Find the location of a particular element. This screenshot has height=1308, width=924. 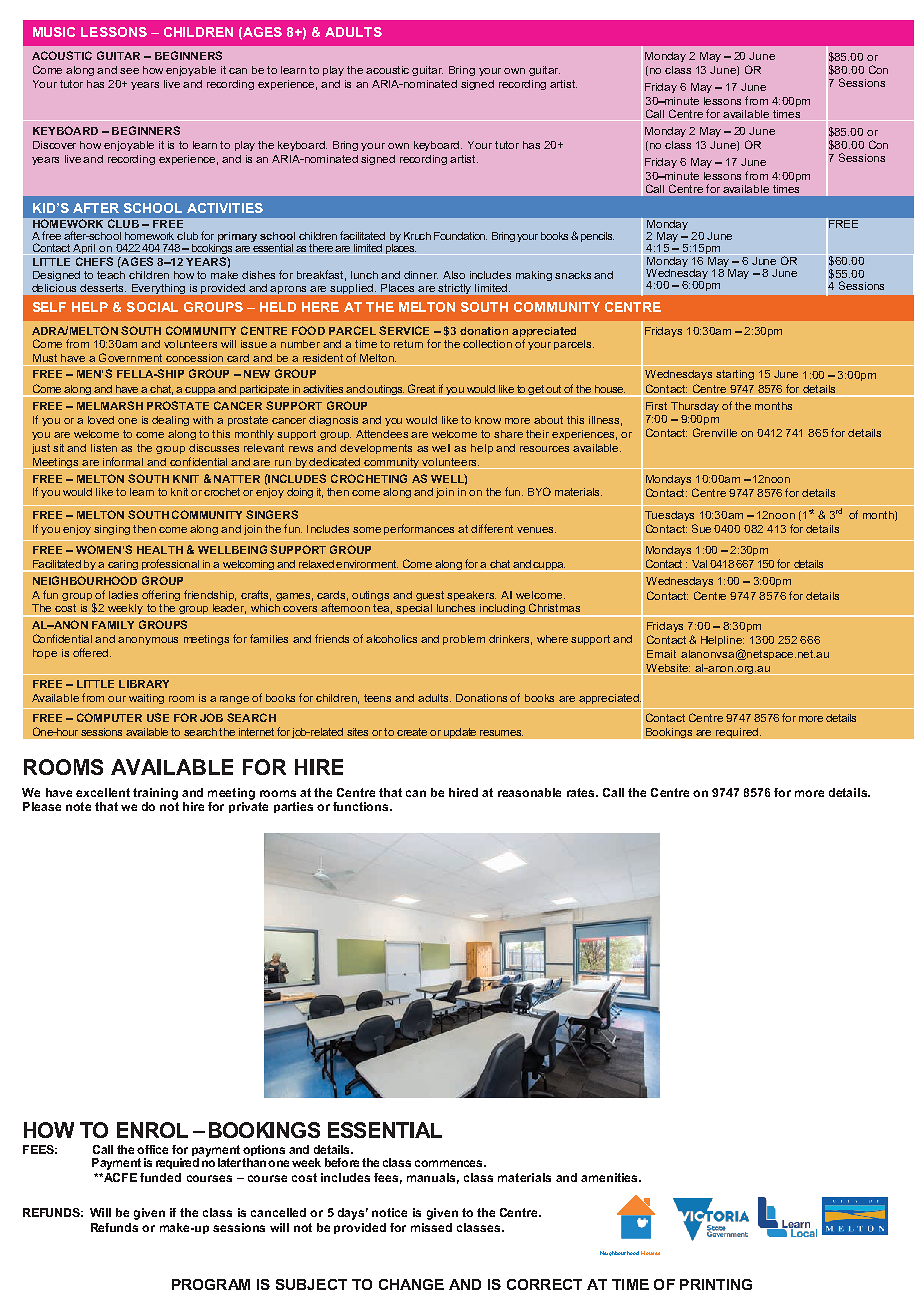

see is located at coordinates (129, 71).
